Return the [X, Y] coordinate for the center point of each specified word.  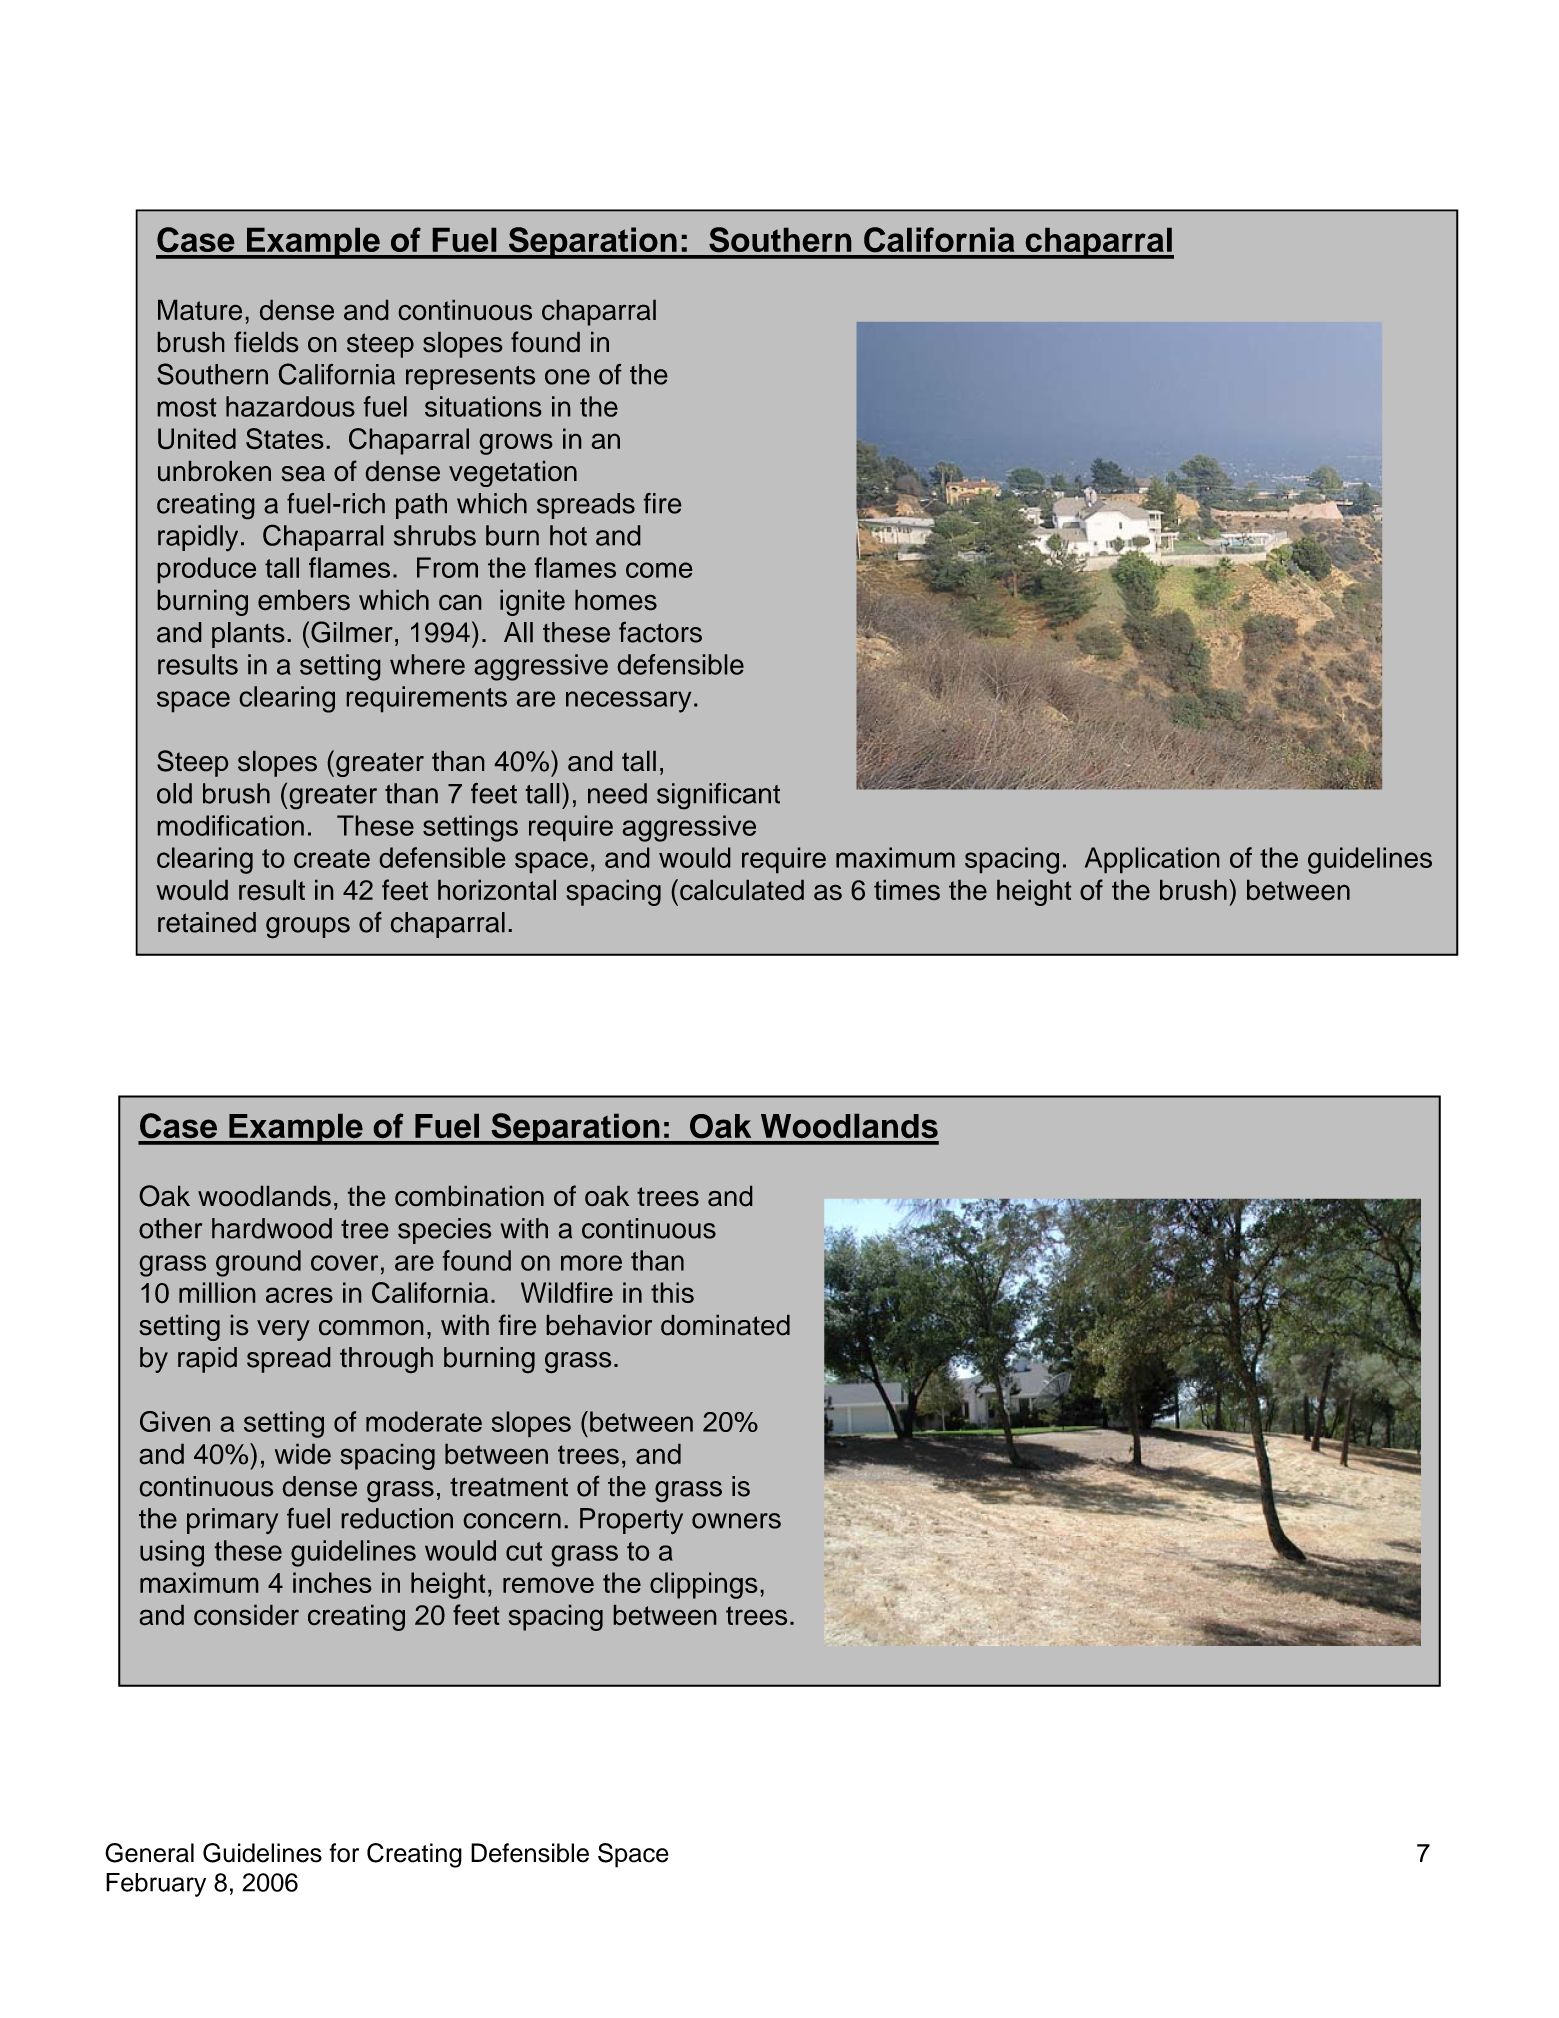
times [907, 890]
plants [248, 635]
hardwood [272, 1228]
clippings [703, 1585]
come [659, 570]
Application [1152, 860]
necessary [628, 702]
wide [303, 1454]
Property [631, 1521]
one [567, 377]
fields [266, 341]
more [591, 1263]
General [149, 1853]
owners [736, 1521]
